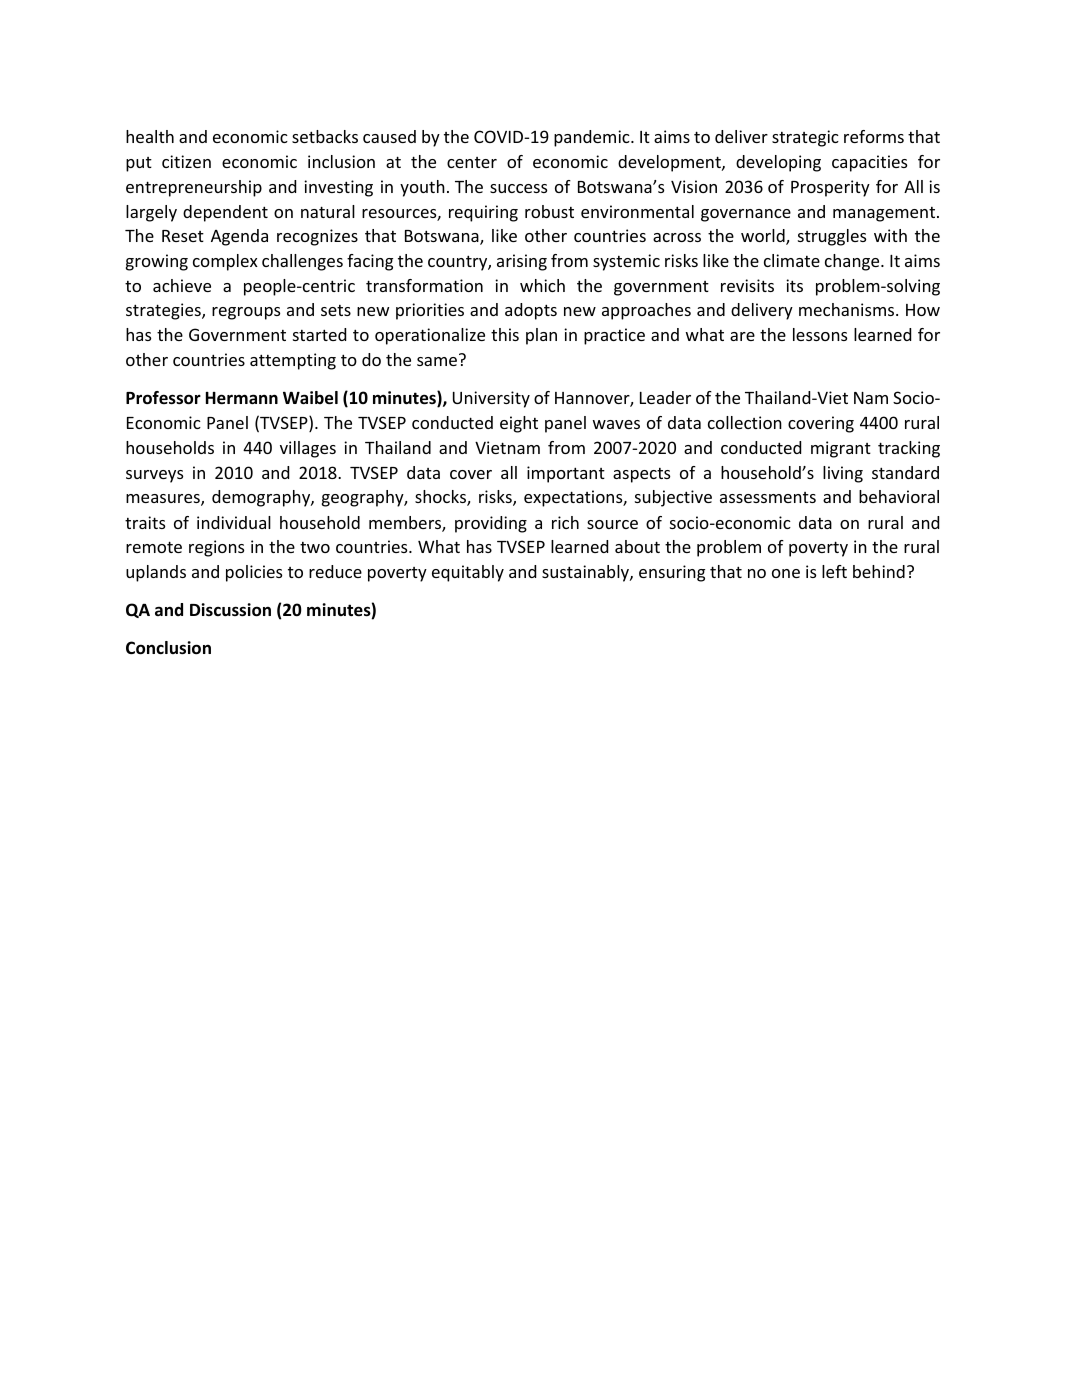 This screenshot has height=1379, width=1066. What do you see at coordinates (522, 262) in the screenshot?
I see `arising` at bounding box center [522, 262].
